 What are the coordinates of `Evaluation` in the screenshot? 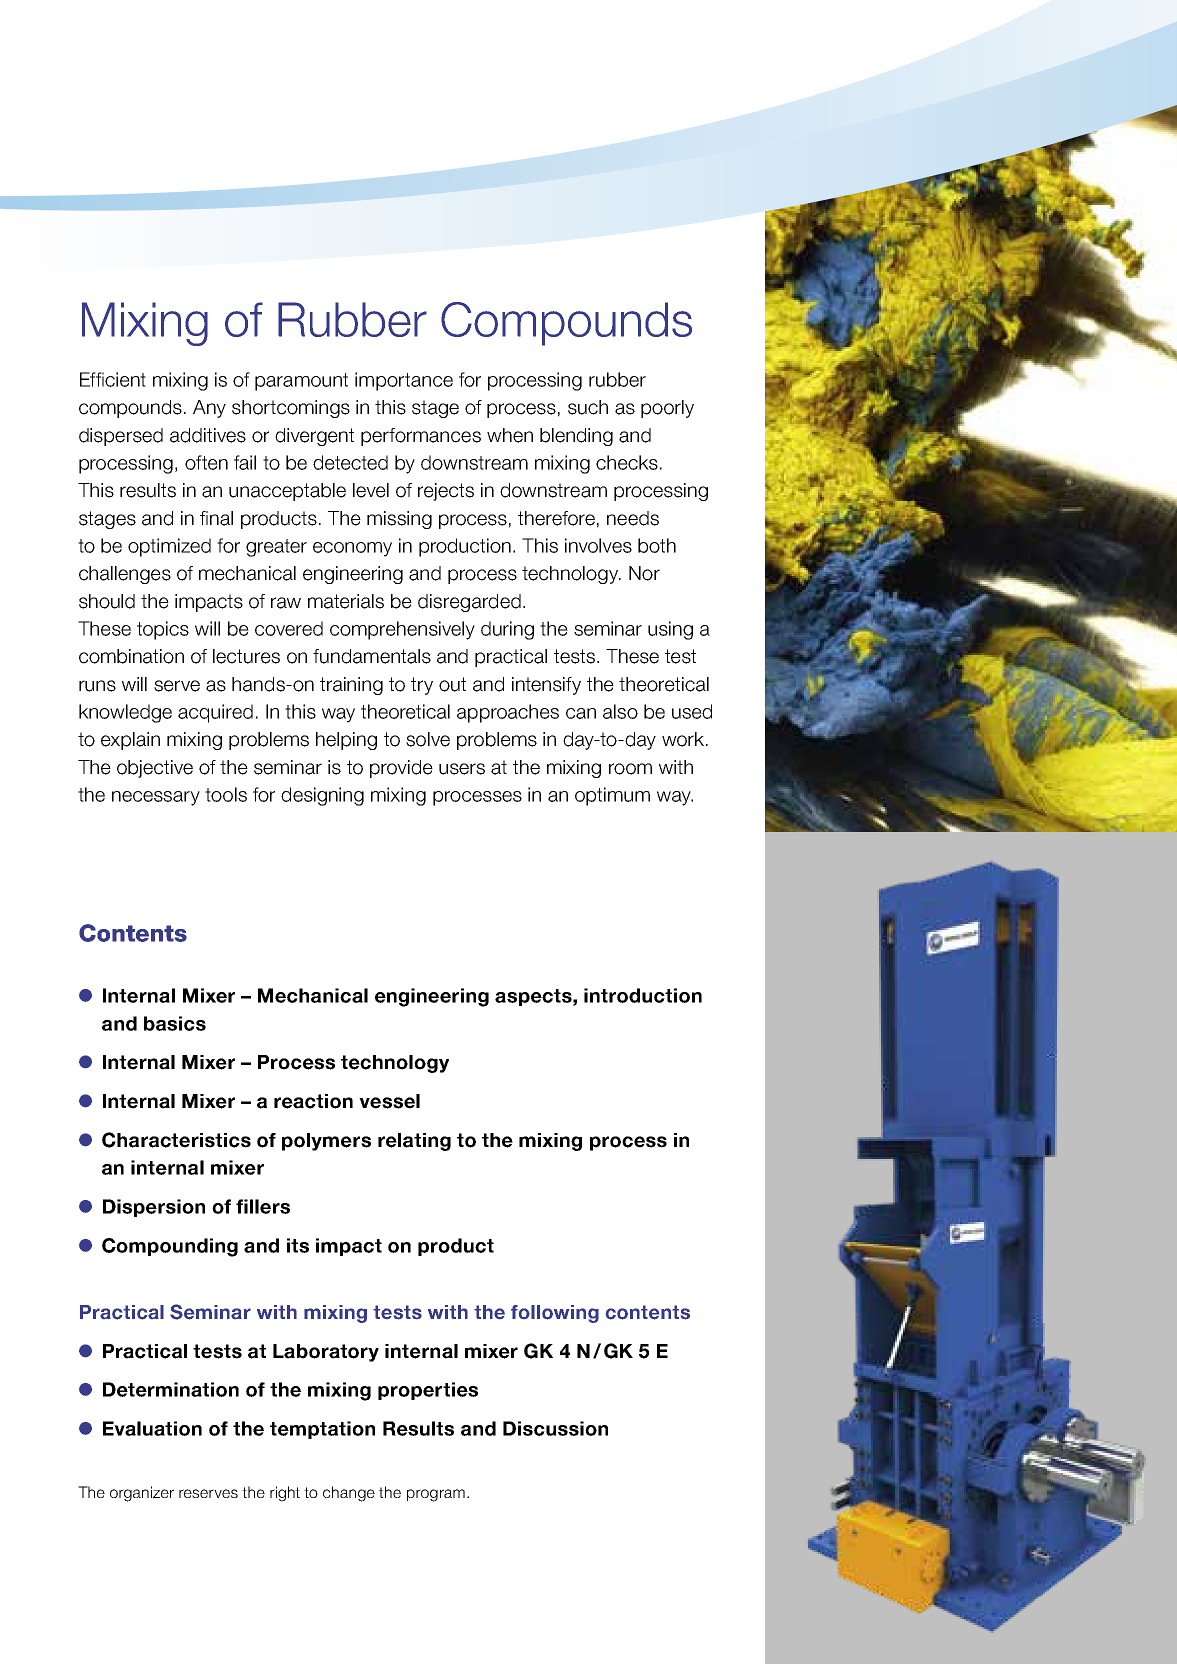 It's located at (152, 1428).
